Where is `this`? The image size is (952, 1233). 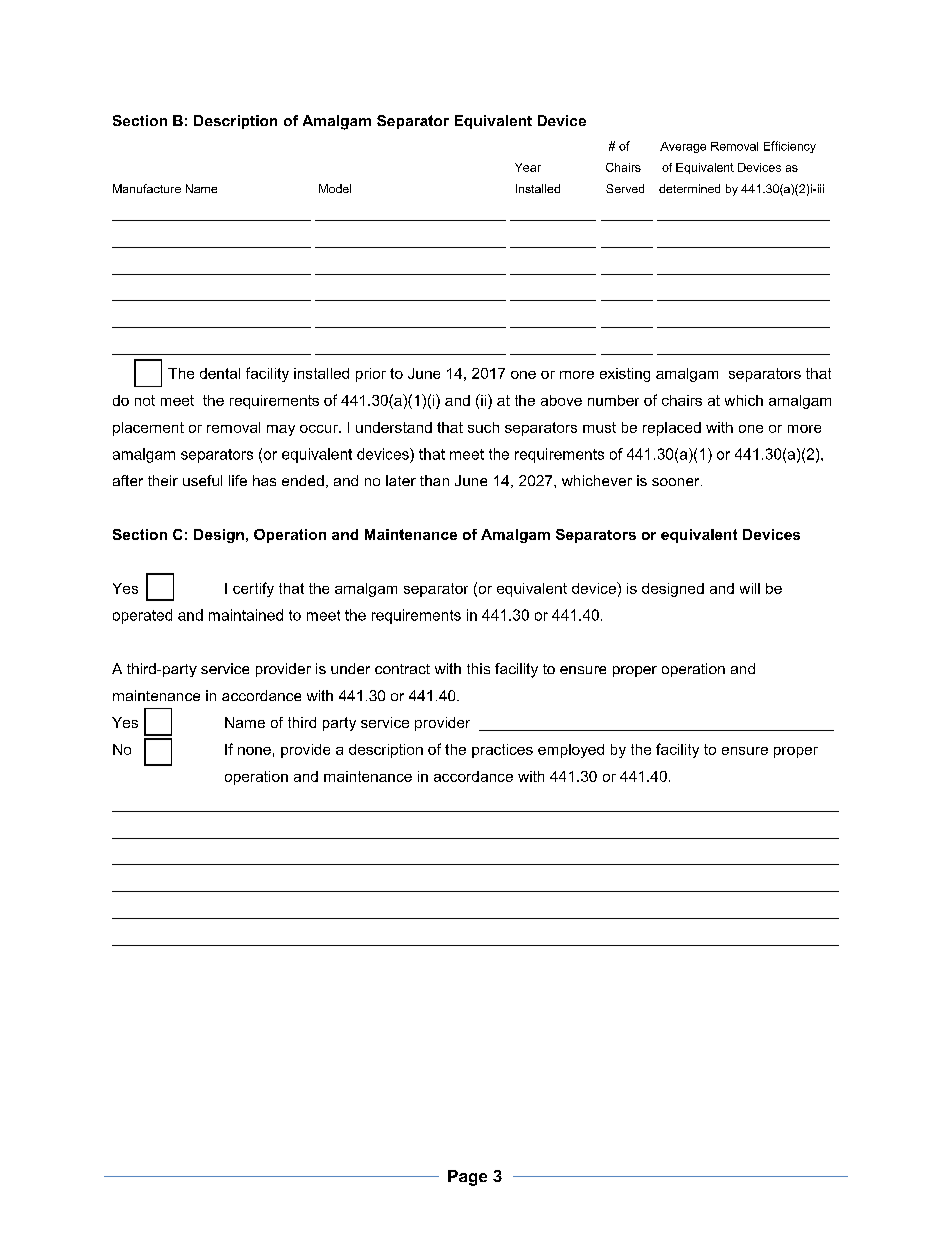 this is located at coordinates (478, 668).
